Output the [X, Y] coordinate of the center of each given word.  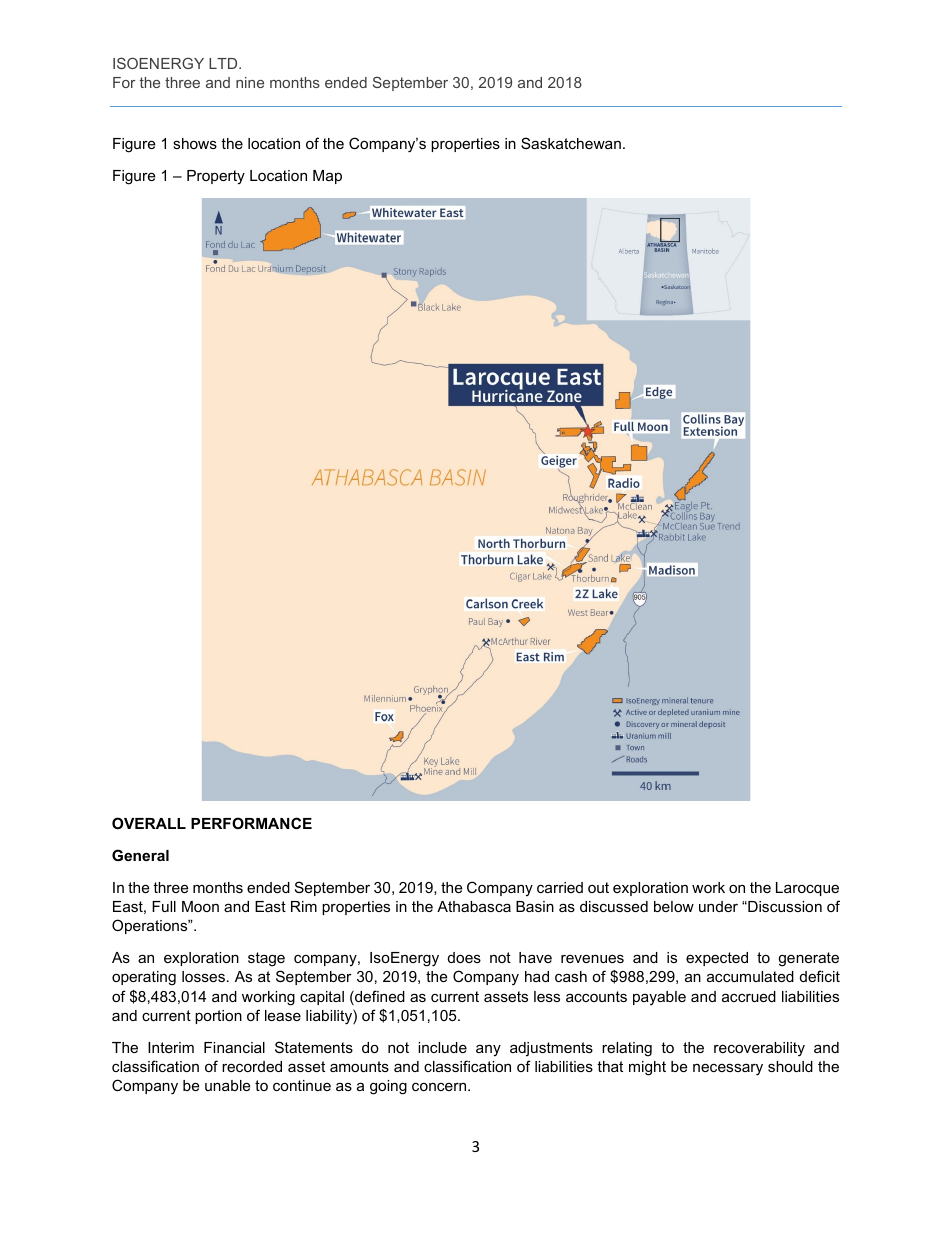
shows [195, 143]
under [718, 906]
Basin [535, 906]
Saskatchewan [571, 143]
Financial [234, 1047]
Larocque [807, 889]
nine [250, 82]
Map [327, 177]
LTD [224, 63]
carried [560, 887]
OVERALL [149, 823]
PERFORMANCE [251, 823]
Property [216, 177]
